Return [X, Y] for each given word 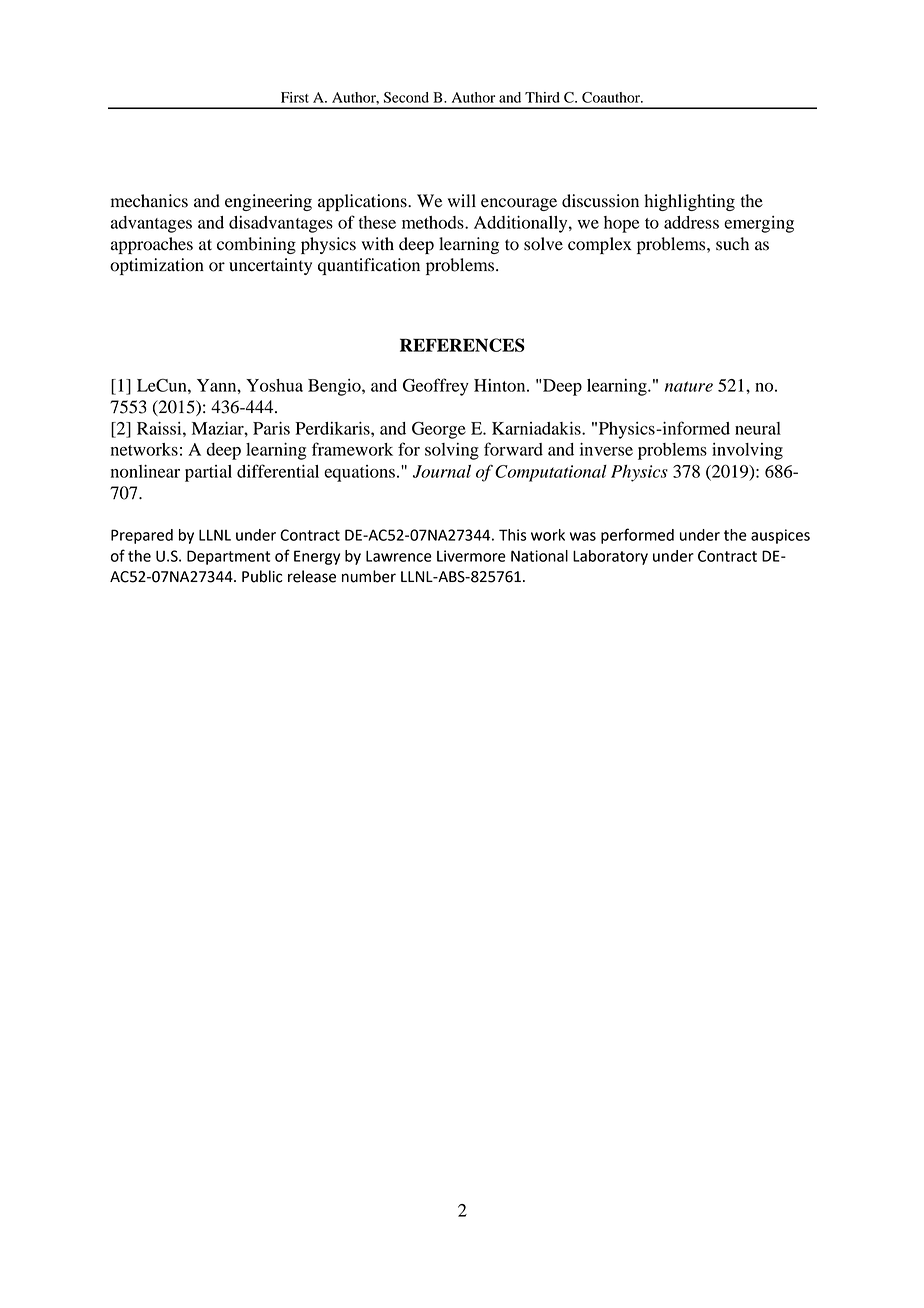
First [295, 97]
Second [406, 97]
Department [228, 557]
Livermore [471, 556]
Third [542, 97]
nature [689, 386]
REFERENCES [462, 345]
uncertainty [270, 266]
